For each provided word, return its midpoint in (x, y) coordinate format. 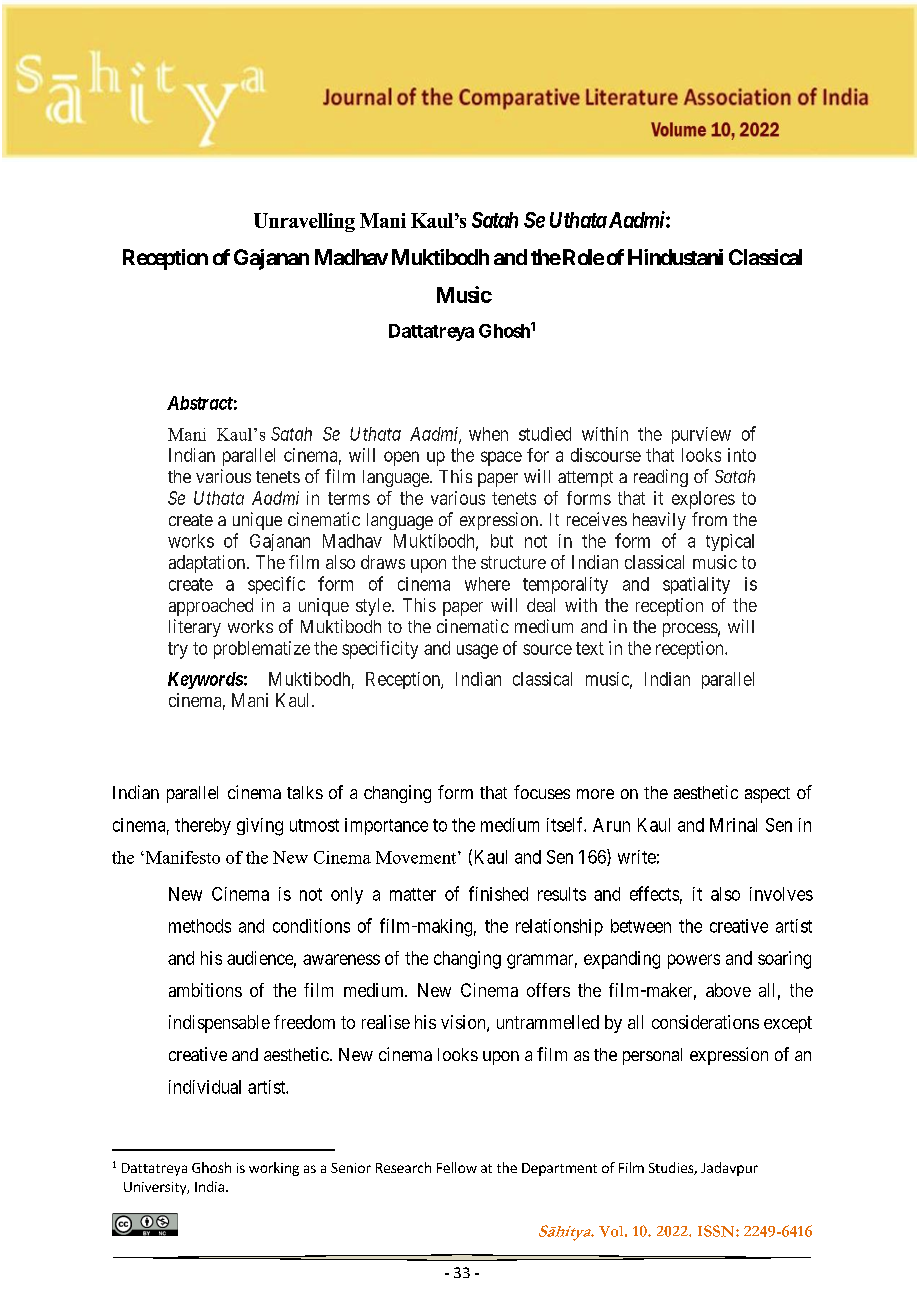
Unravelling (304, 222)
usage (477, 651)
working (274, 1169)
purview (701, 435)
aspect (767, 795)
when (488, 434)
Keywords (205, 680)
